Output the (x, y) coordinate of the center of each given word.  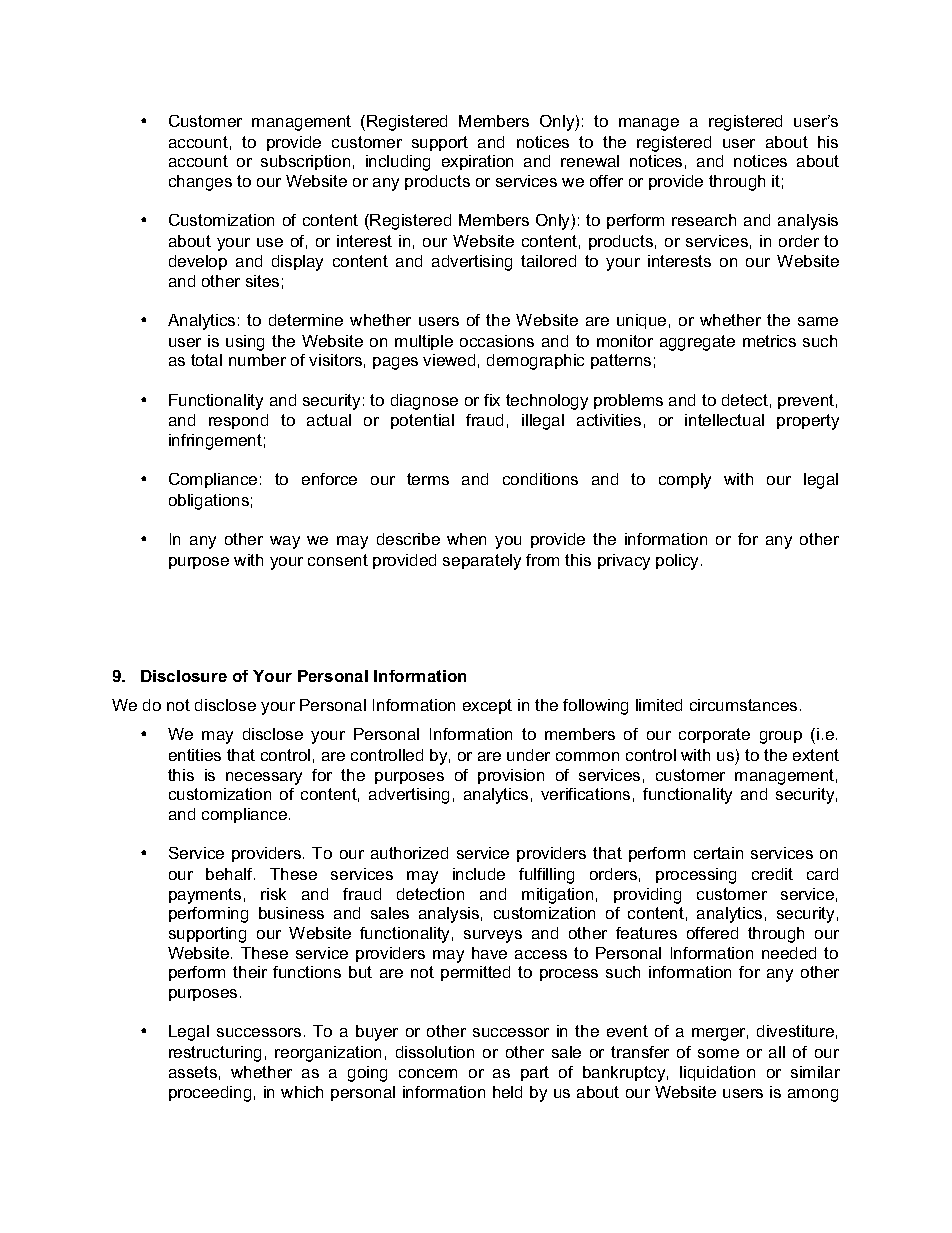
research (704, 220)
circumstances (743, 705)
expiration (477, 162)
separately (482, 562)
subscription (305, 162)
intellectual (724, 420)
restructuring (215, 1054)
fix (492, 400)
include (479, 874)
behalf (230, 874)
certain (718, 853)
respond (238, 421)
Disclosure (184, 676)
